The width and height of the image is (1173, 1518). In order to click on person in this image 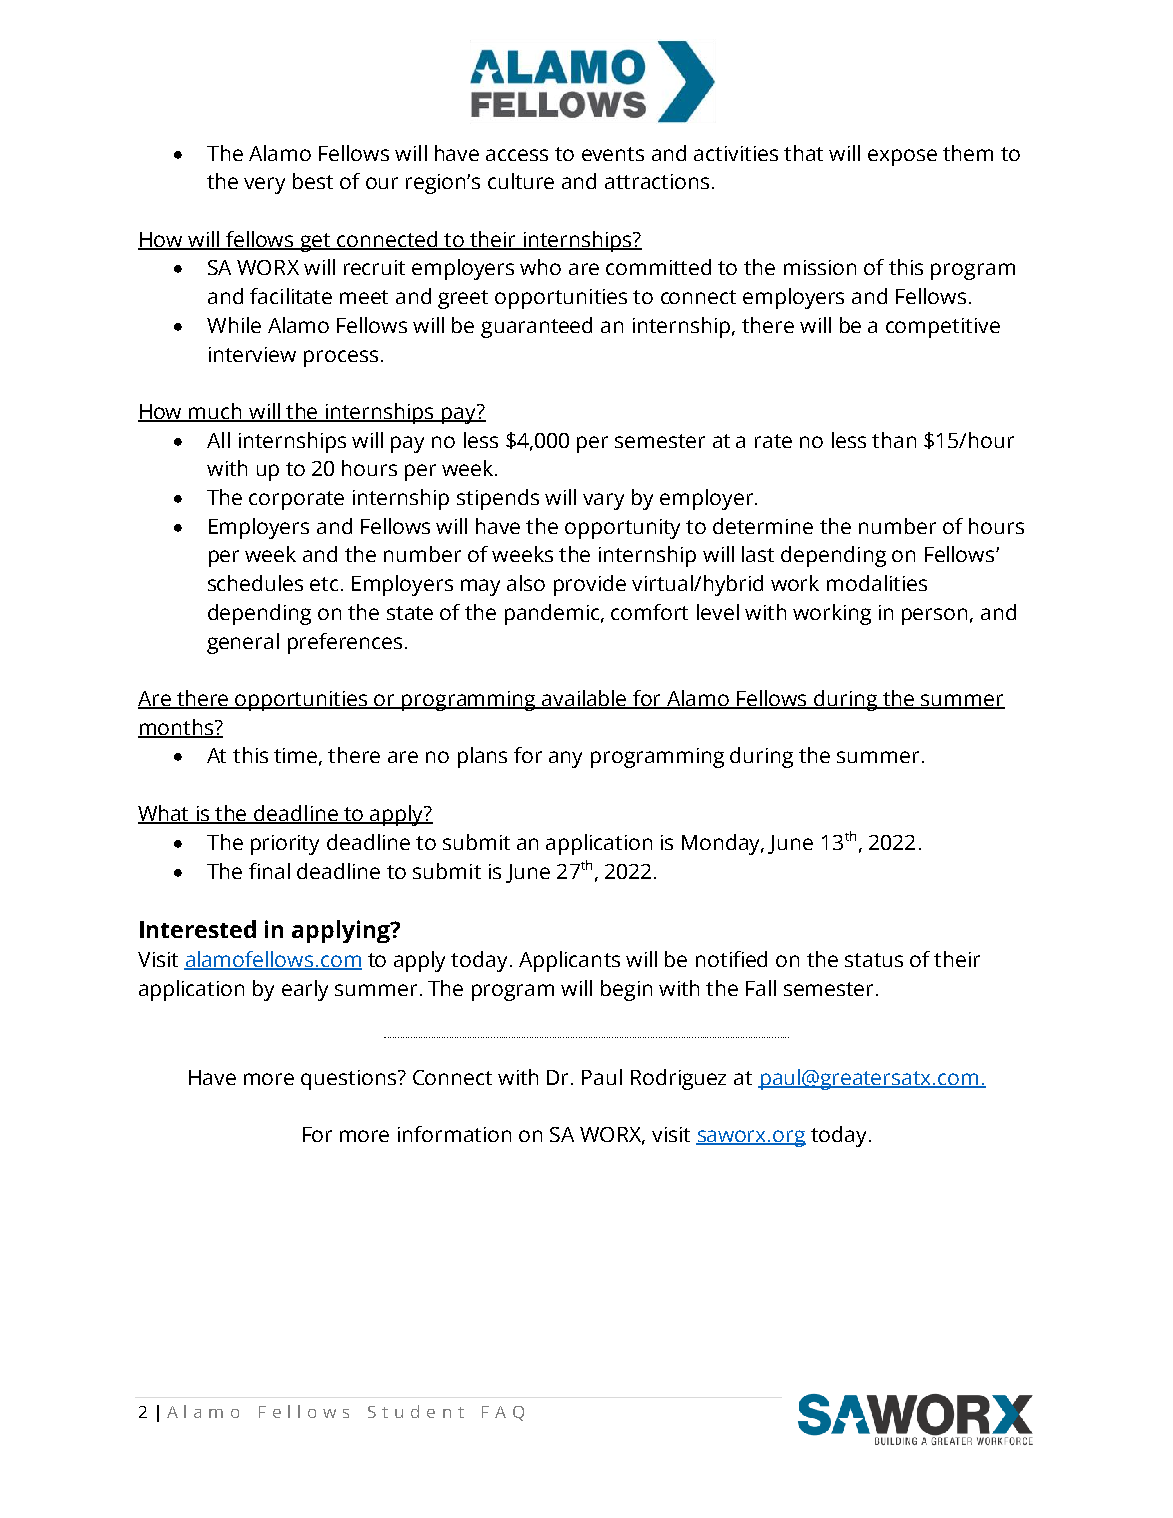, I will do `click(934, 616)`.
